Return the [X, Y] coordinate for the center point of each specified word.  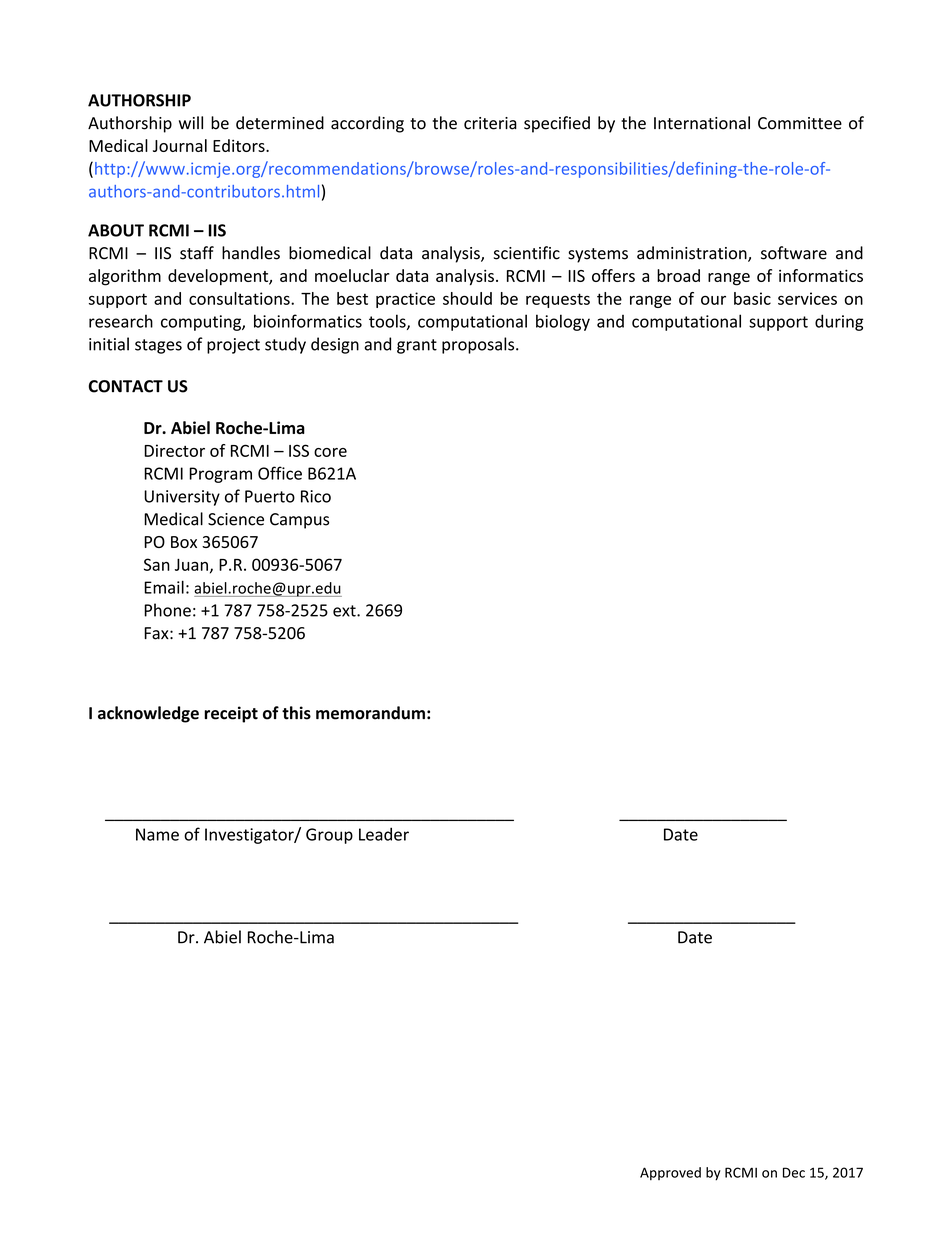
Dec [794, 1172]
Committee [800, 123]
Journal [180, 145]
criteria [490, 123]
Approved [670, 1173]
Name [157, 834]
